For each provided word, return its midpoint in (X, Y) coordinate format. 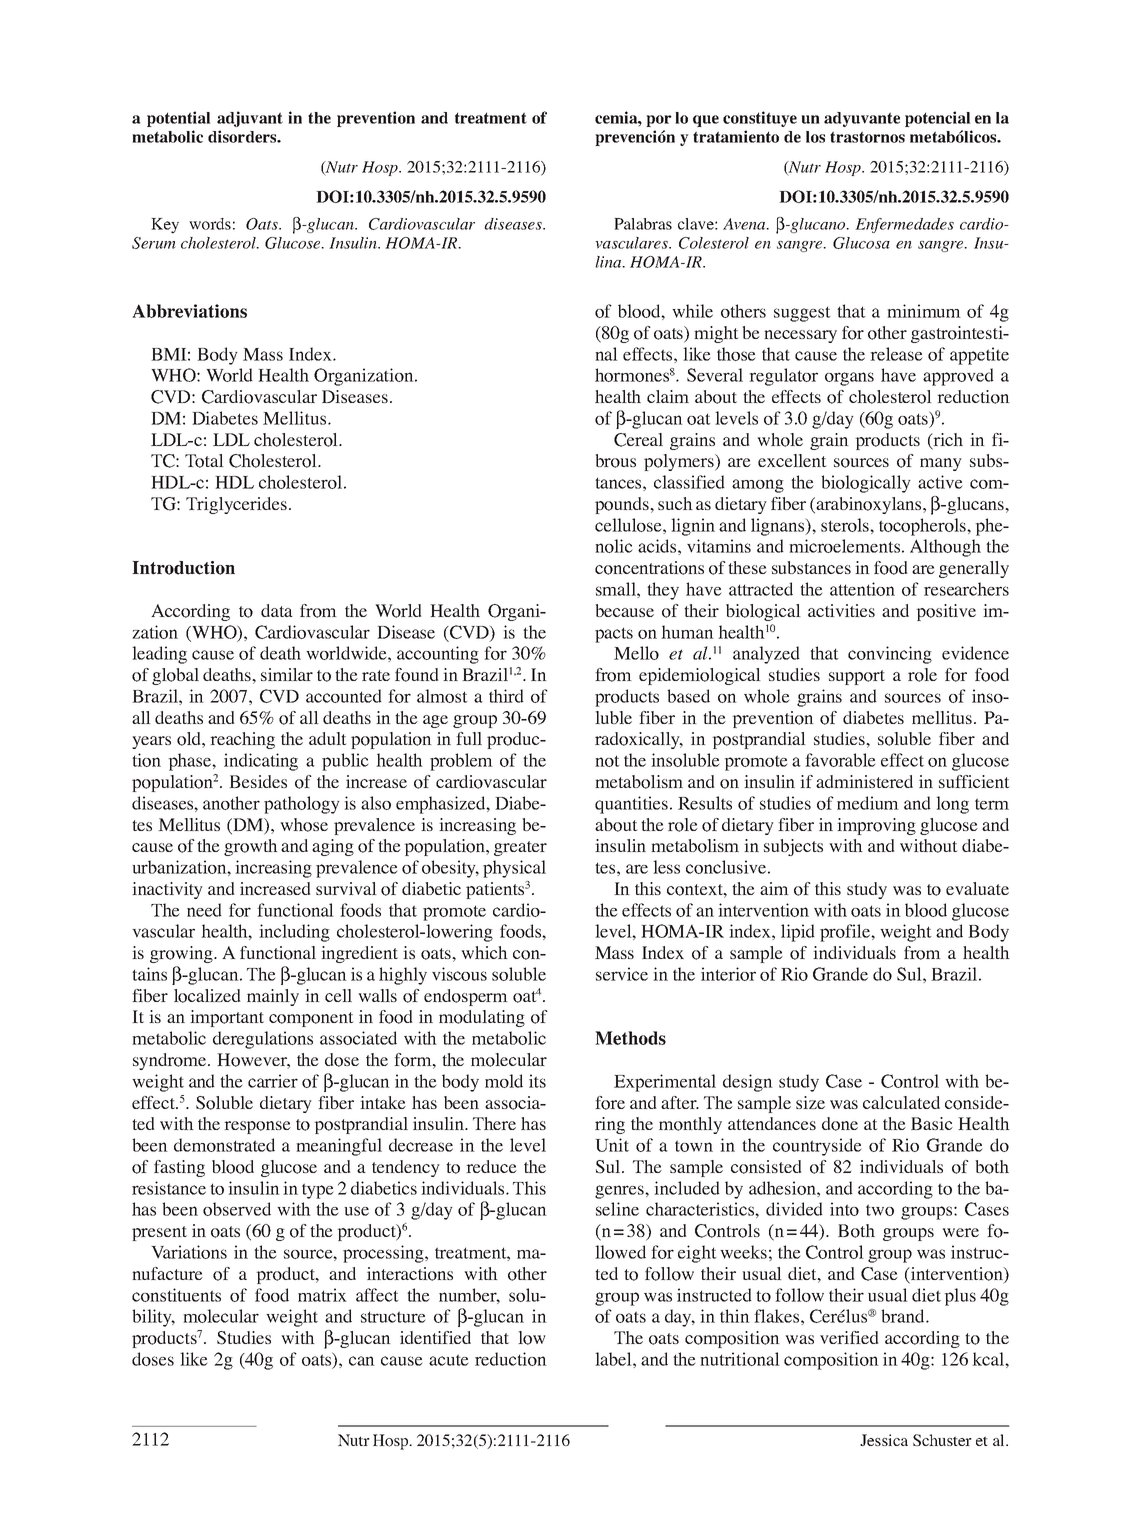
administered (864, 781)
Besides (258, 781)
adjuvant (250, 119)
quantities (631, 805)
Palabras (643, 224)
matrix (322, 1295)
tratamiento (736, 136)
